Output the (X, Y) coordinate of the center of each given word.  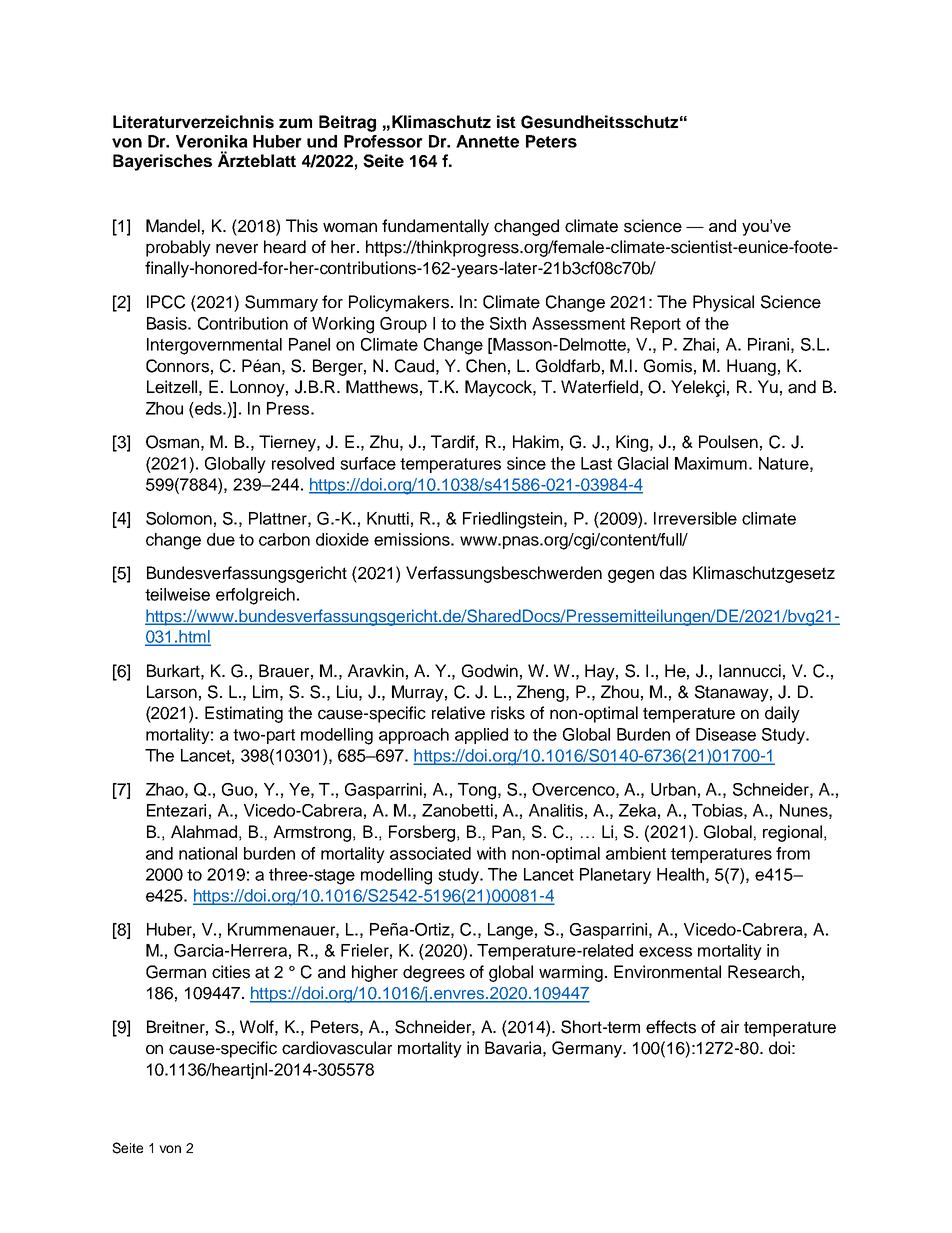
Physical (723, 303)
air (730, 1027)
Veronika (212, 141)
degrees (434, 973)
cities (231, 972)
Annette (487, 141)
